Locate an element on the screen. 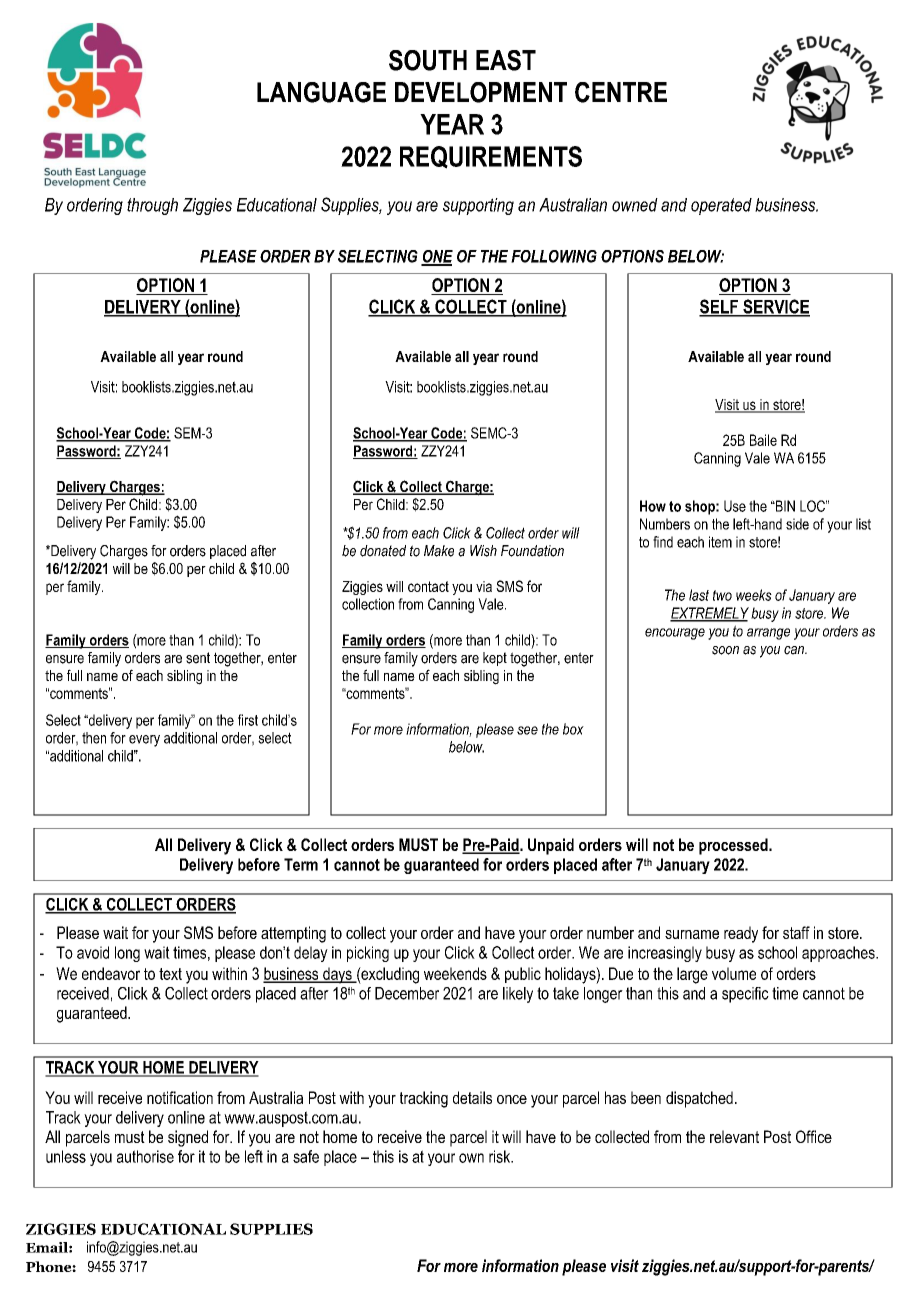  signed is located at coordinates (188, 1138).
